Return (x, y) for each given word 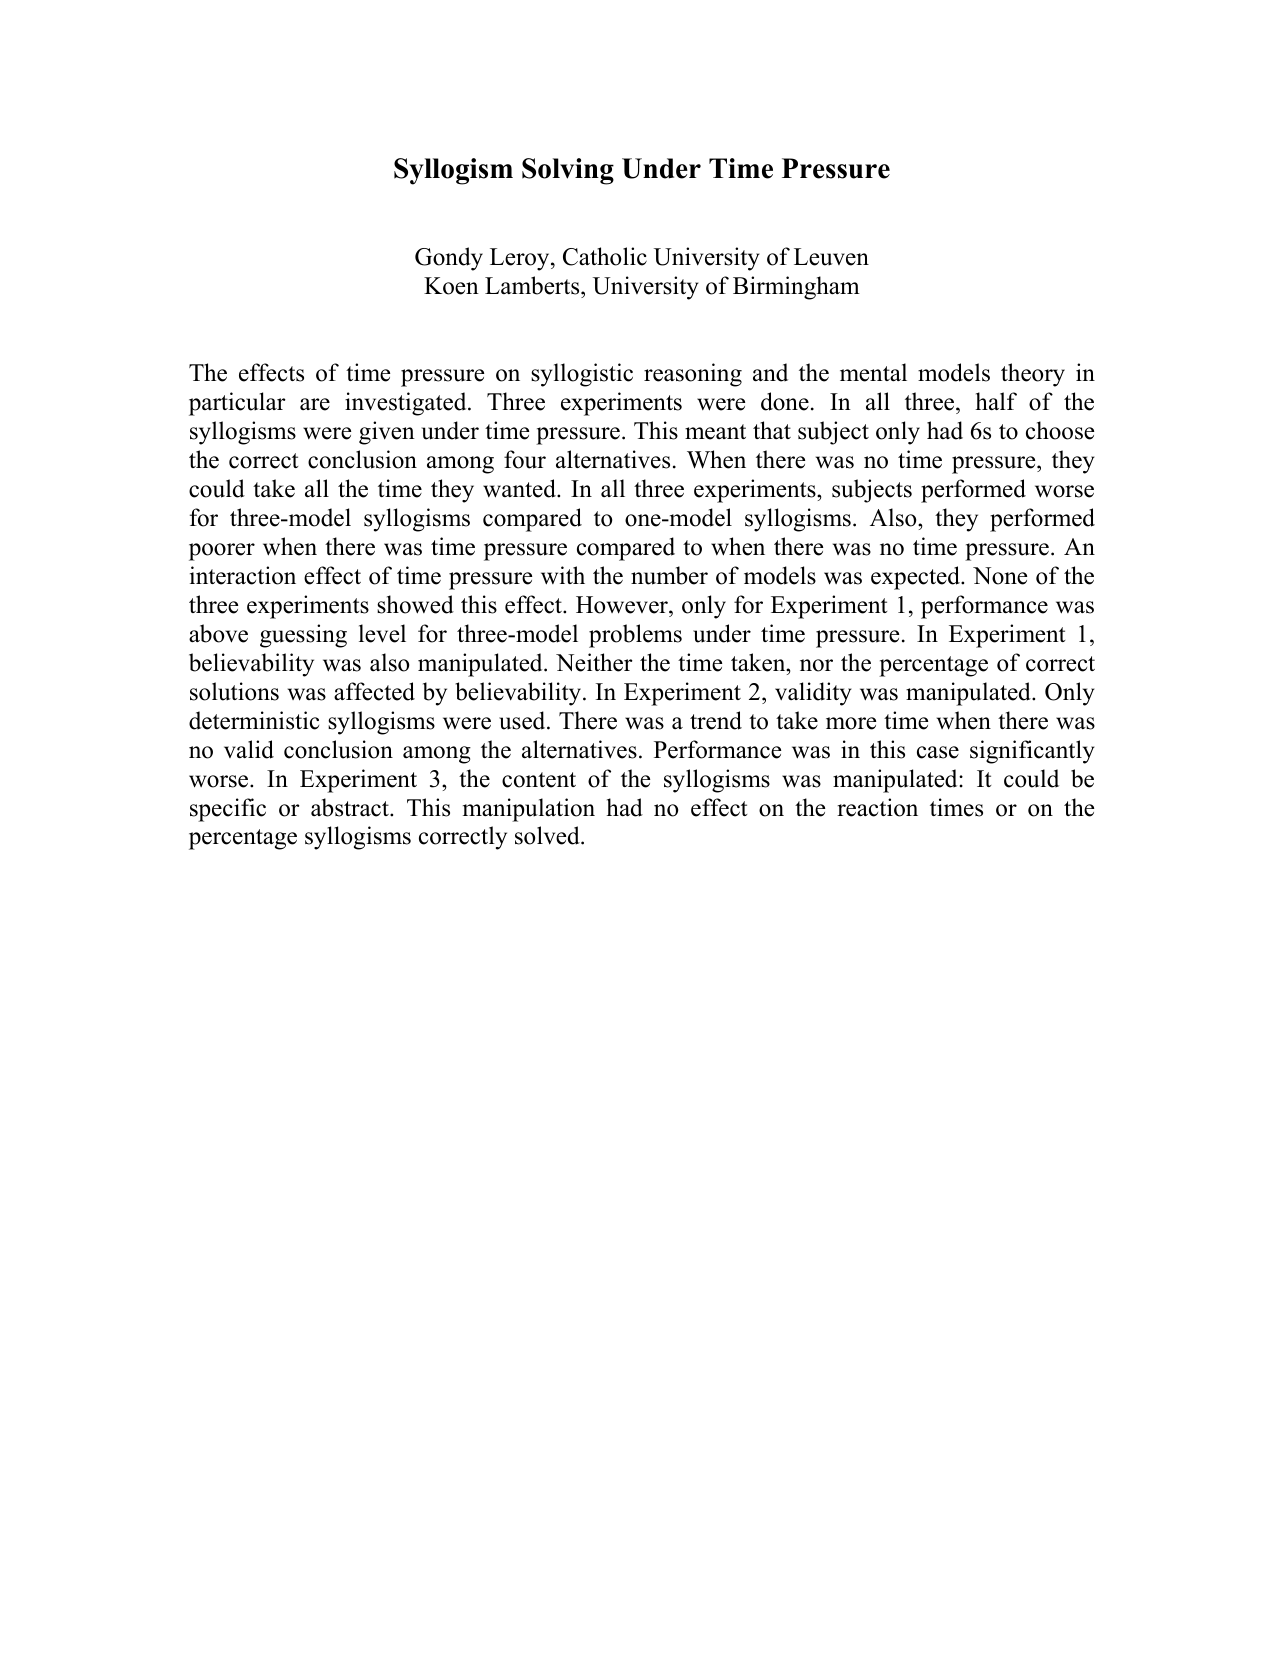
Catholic (605, 256)
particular (237, 404)
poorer (222, 552)
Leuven (831, 257)
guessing (303, 636)
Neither (594, 662)
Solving (568, 171)
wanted (520, 488)
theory (1033, 375)
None (1000, 576)
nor (816, 665)
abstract (351, 807)
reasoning (693, 375)
